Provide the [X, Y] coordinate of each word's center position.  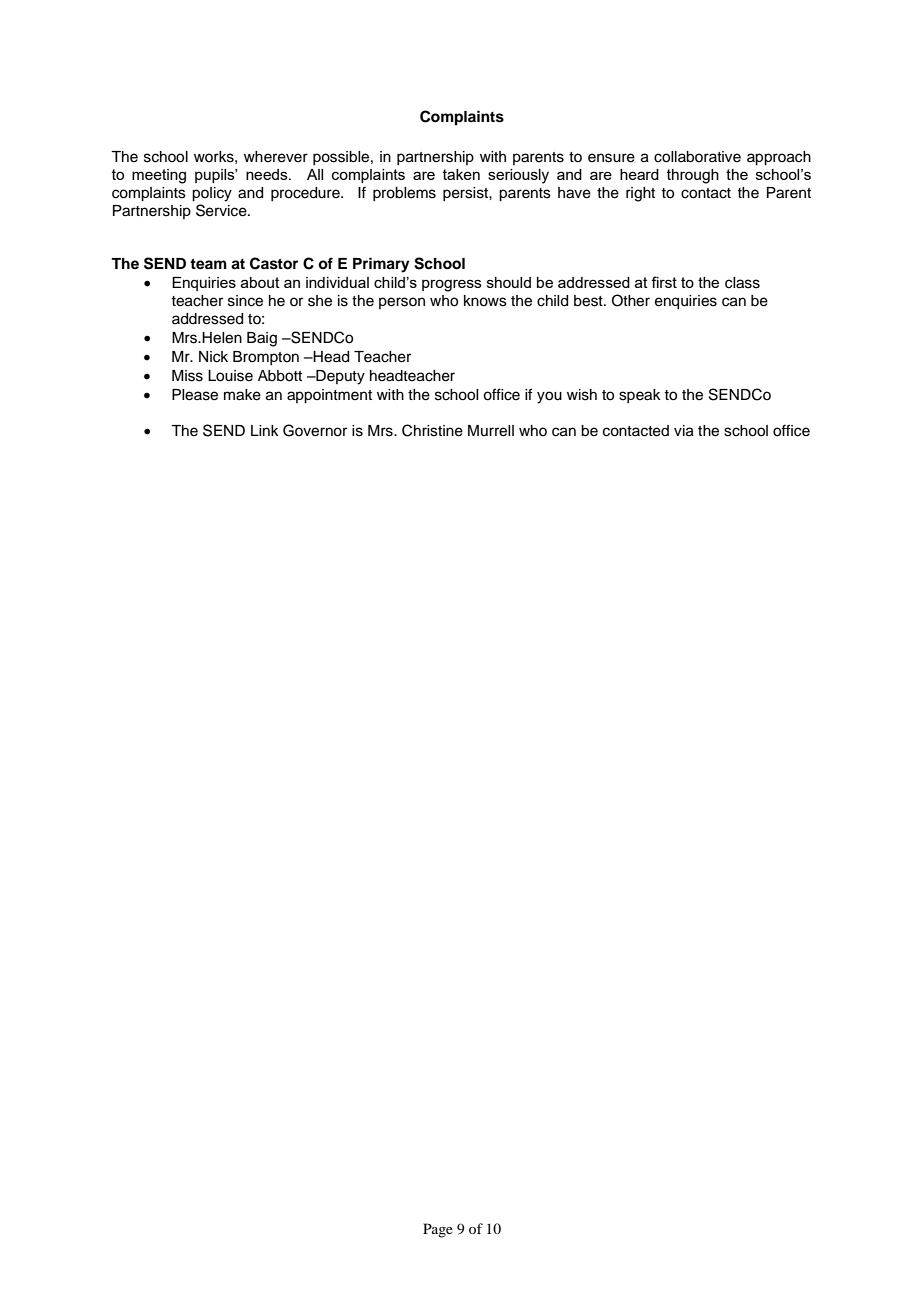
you [549, 397]
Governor [315, 430]
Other [631, 300]
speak [640, 396]
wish [582, 395]
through [693, 176]
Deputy [339, 377]
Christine [432, 430]
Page [438, 1230]
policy [212, 194]
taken [461, 174]
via [684, 431]
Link [265, 430]
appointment [329, 396]
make [242, 395]
